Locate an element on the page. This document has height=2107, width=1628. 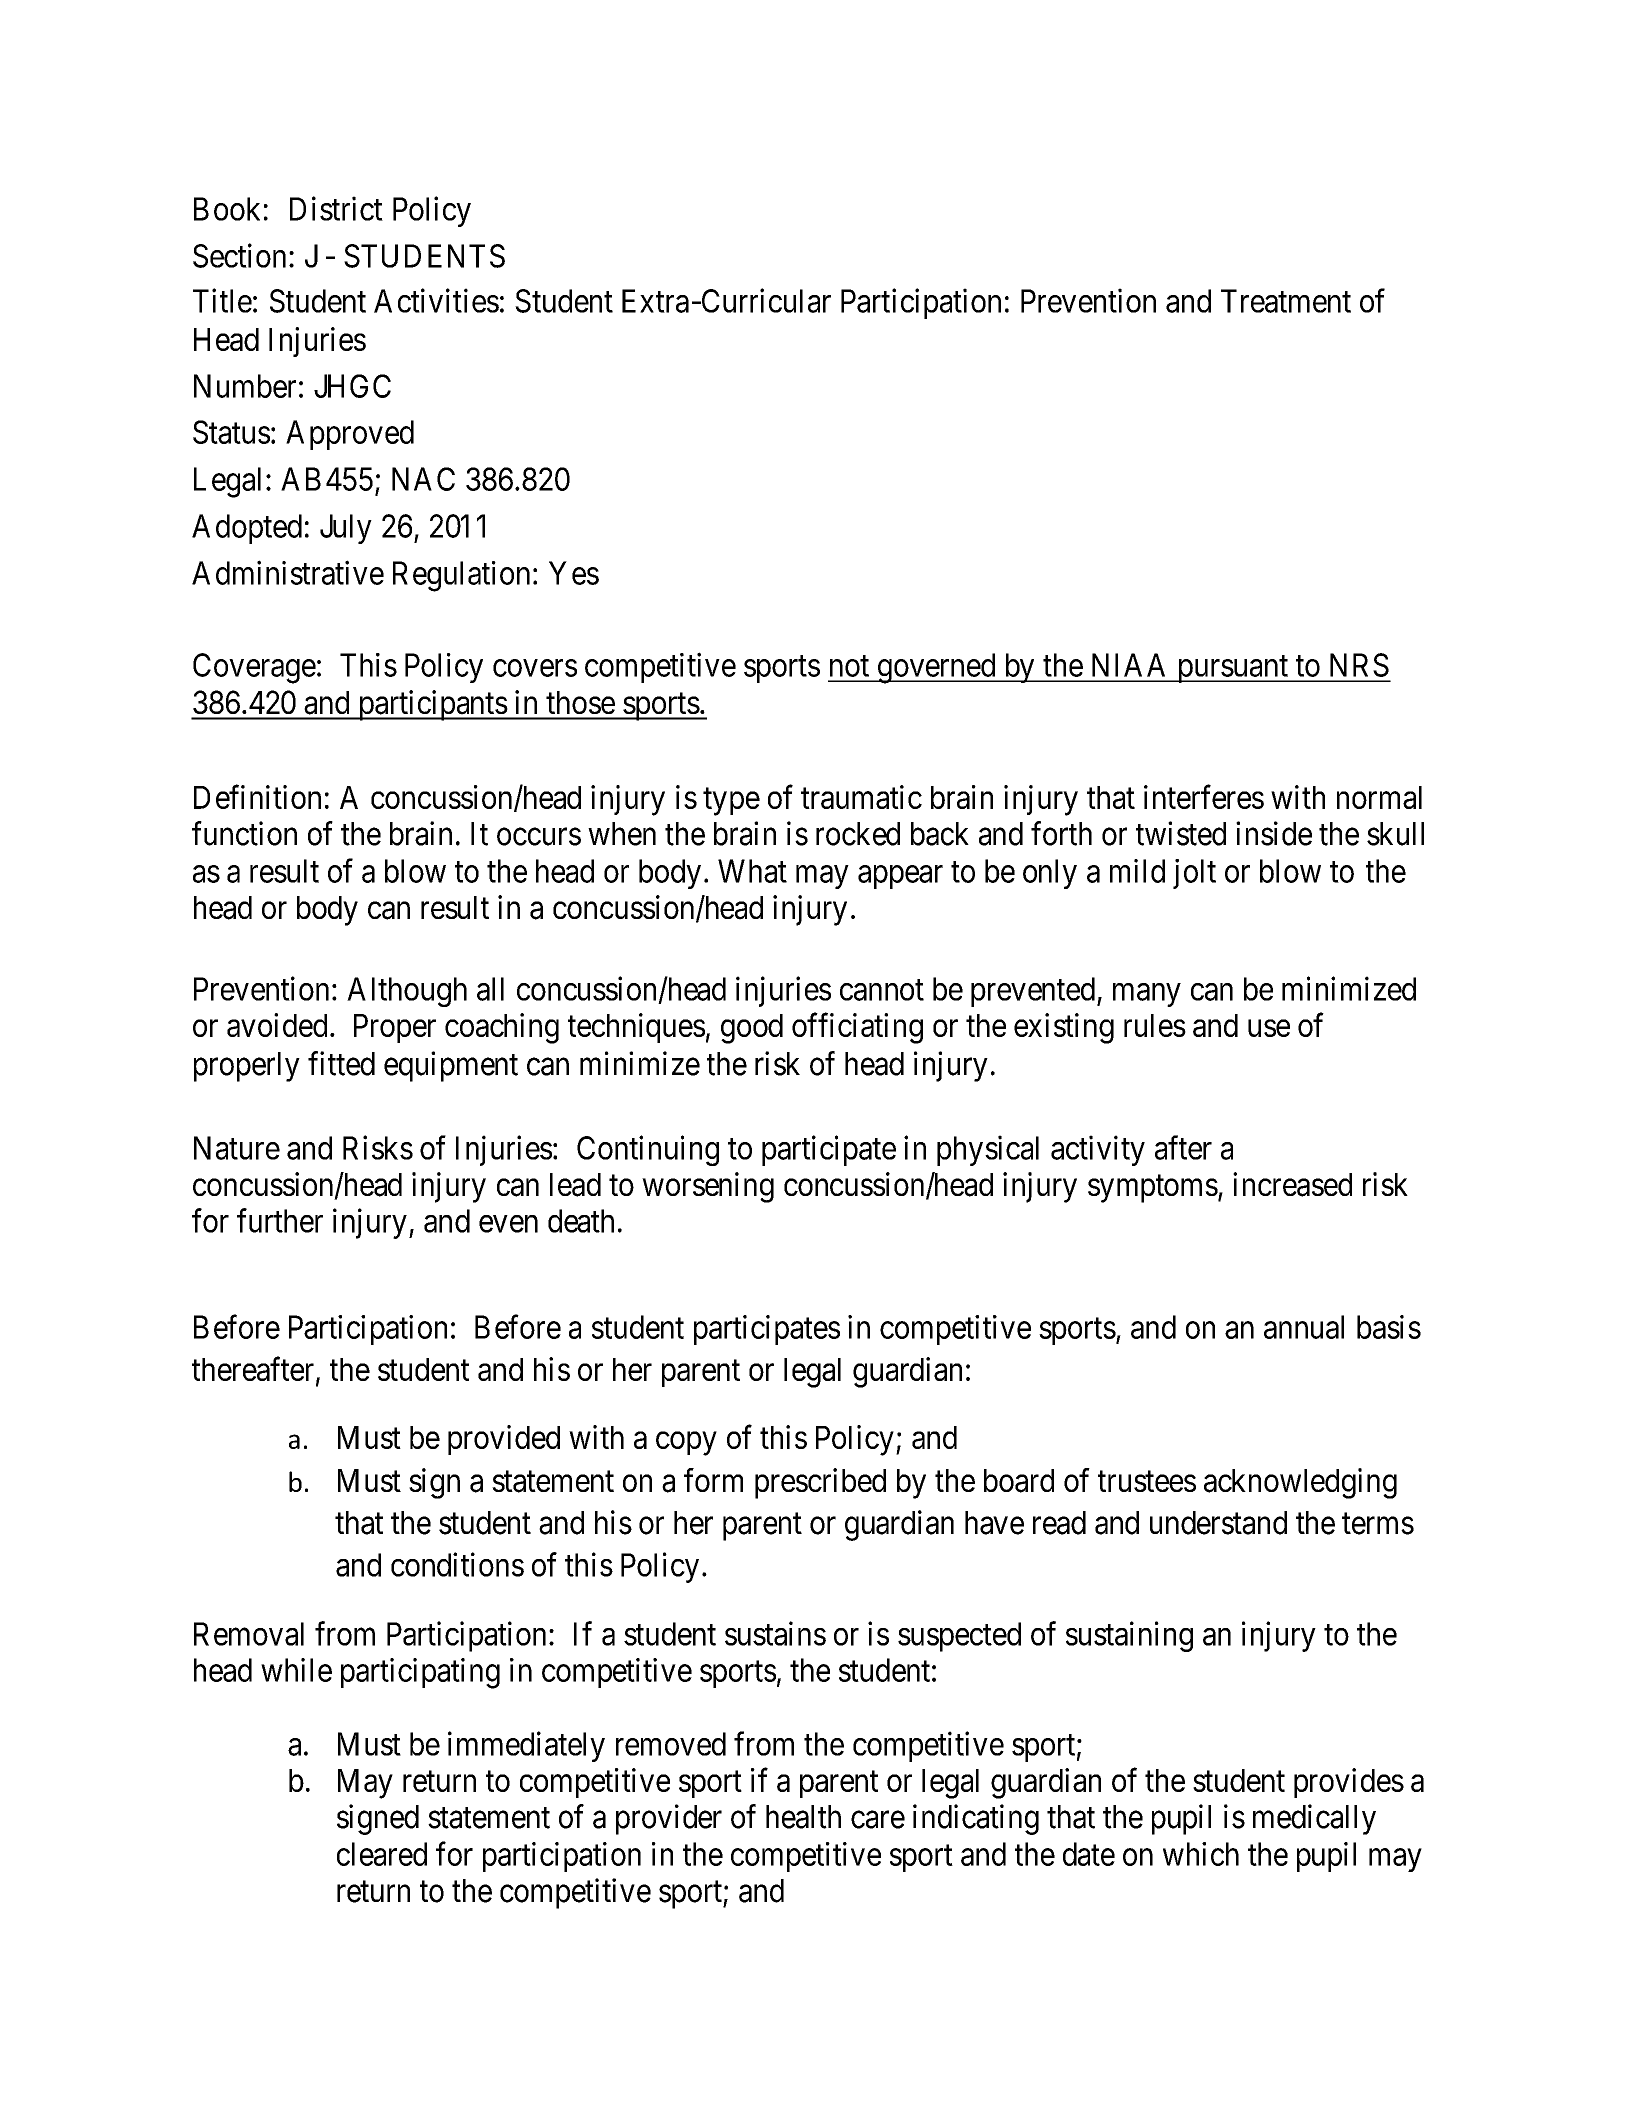
cleared is located at coordinates (382, 1854).
